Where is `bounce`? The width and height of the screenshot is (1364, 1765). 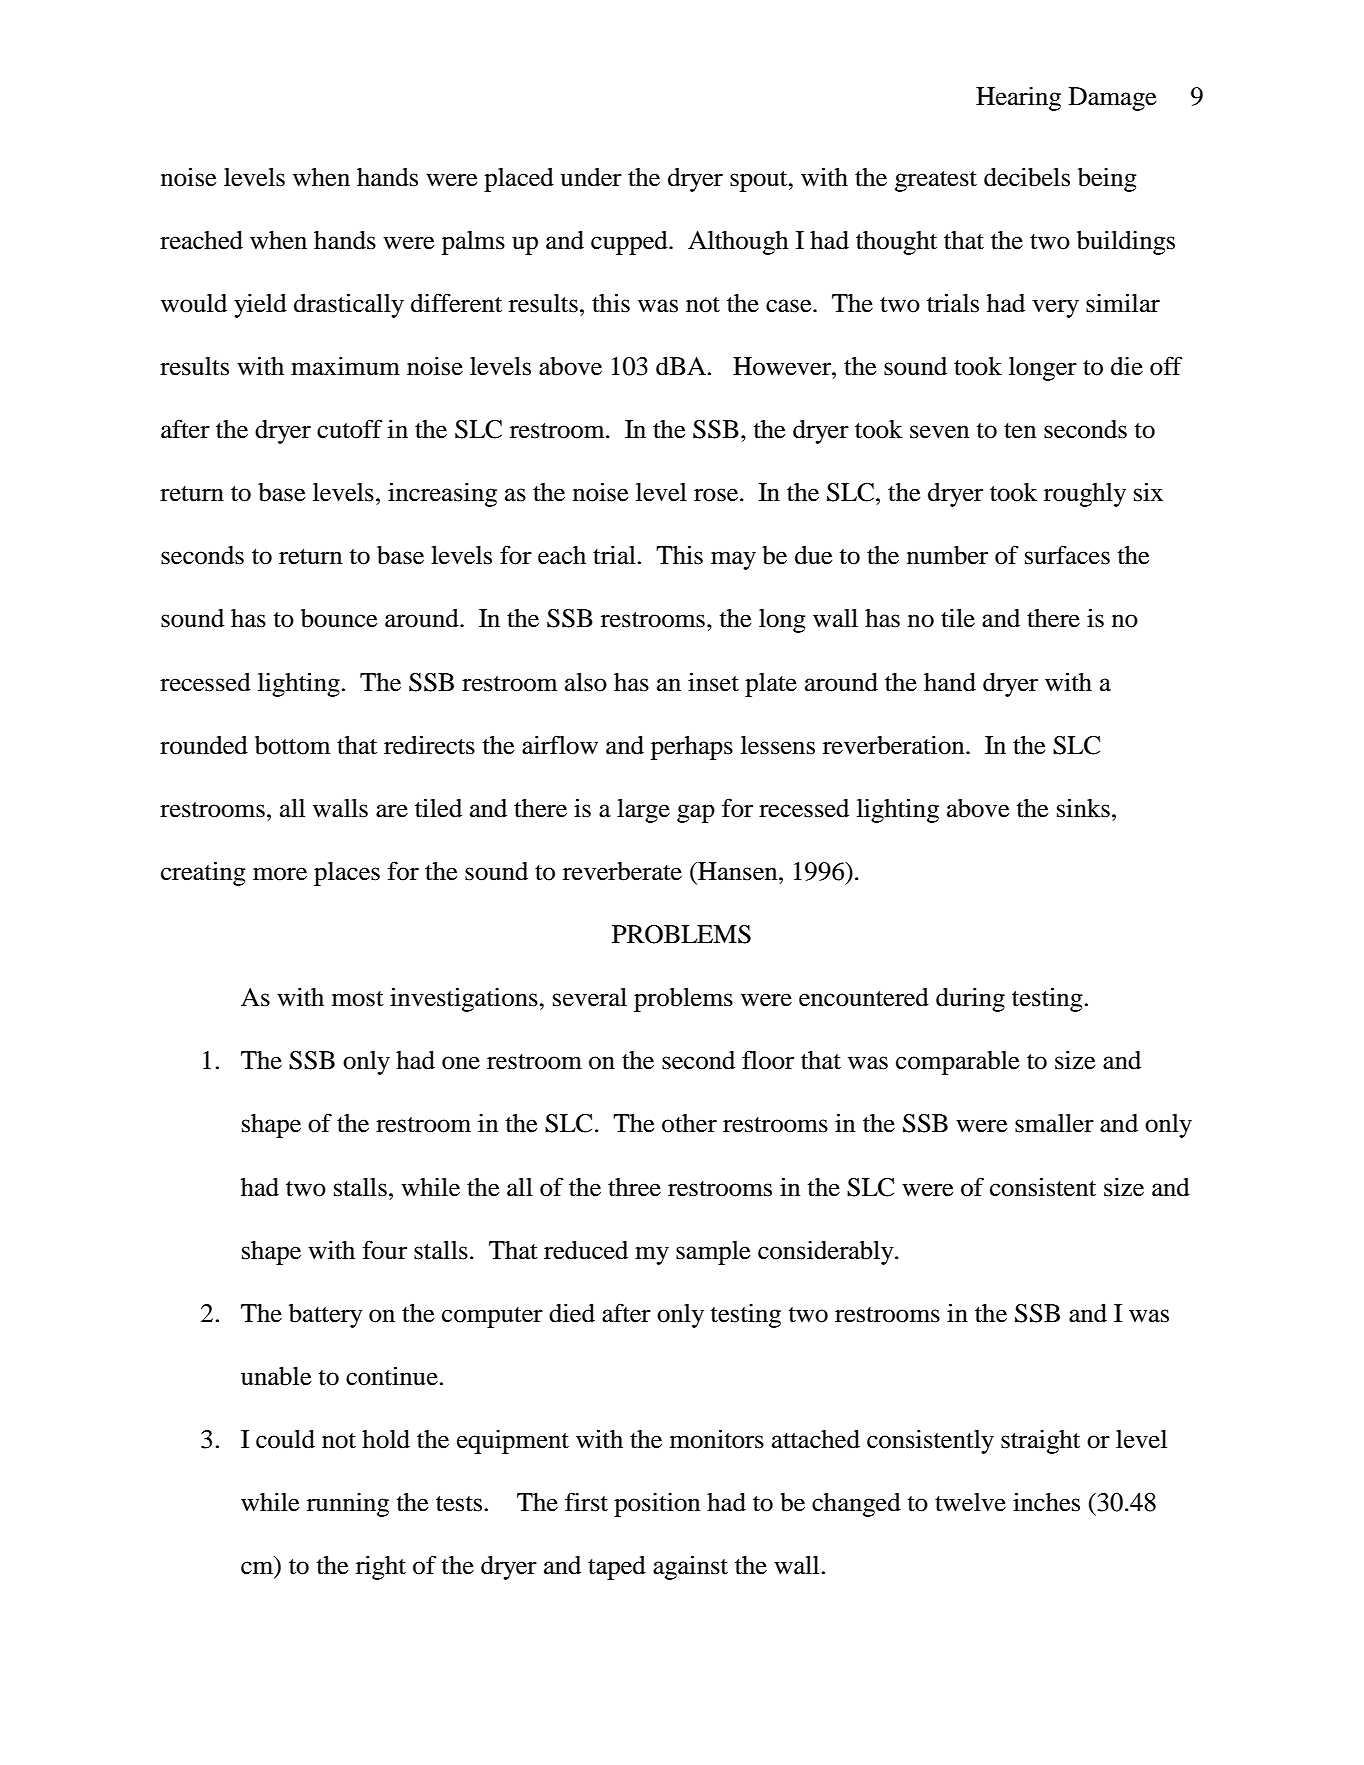
bounce is located at coordinates (339, 618).
